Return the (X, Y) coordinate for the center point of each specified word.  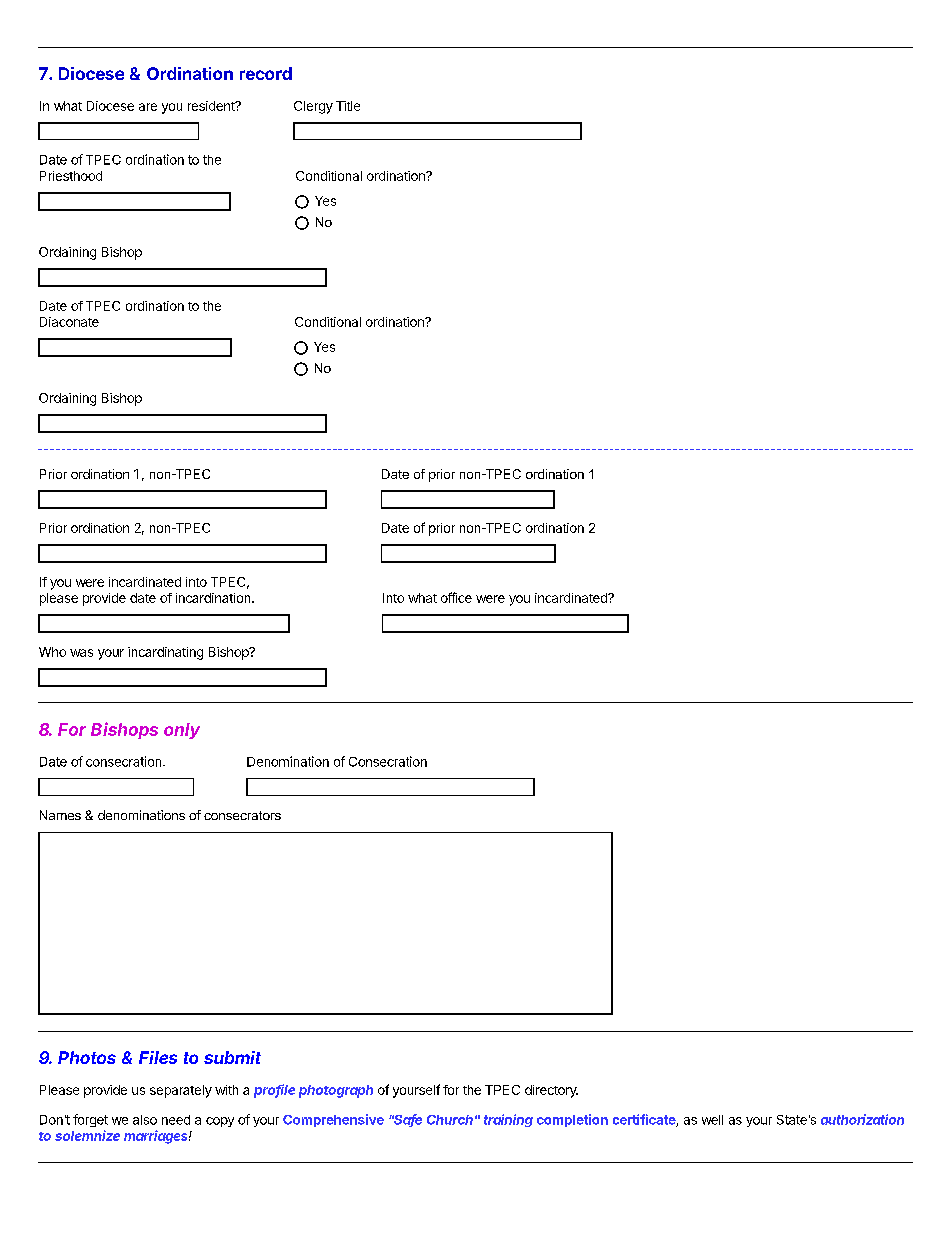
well (712, 1120)
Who (52, 652)
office (456, 597)
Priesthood (71, 176)
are (148, 107)
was (81, 653)
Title (348, 106)
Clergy (313, 107)
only (182, 731)
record (266, 73)
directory (551, 1091)
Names (60, 815)
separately (181, 1091)
